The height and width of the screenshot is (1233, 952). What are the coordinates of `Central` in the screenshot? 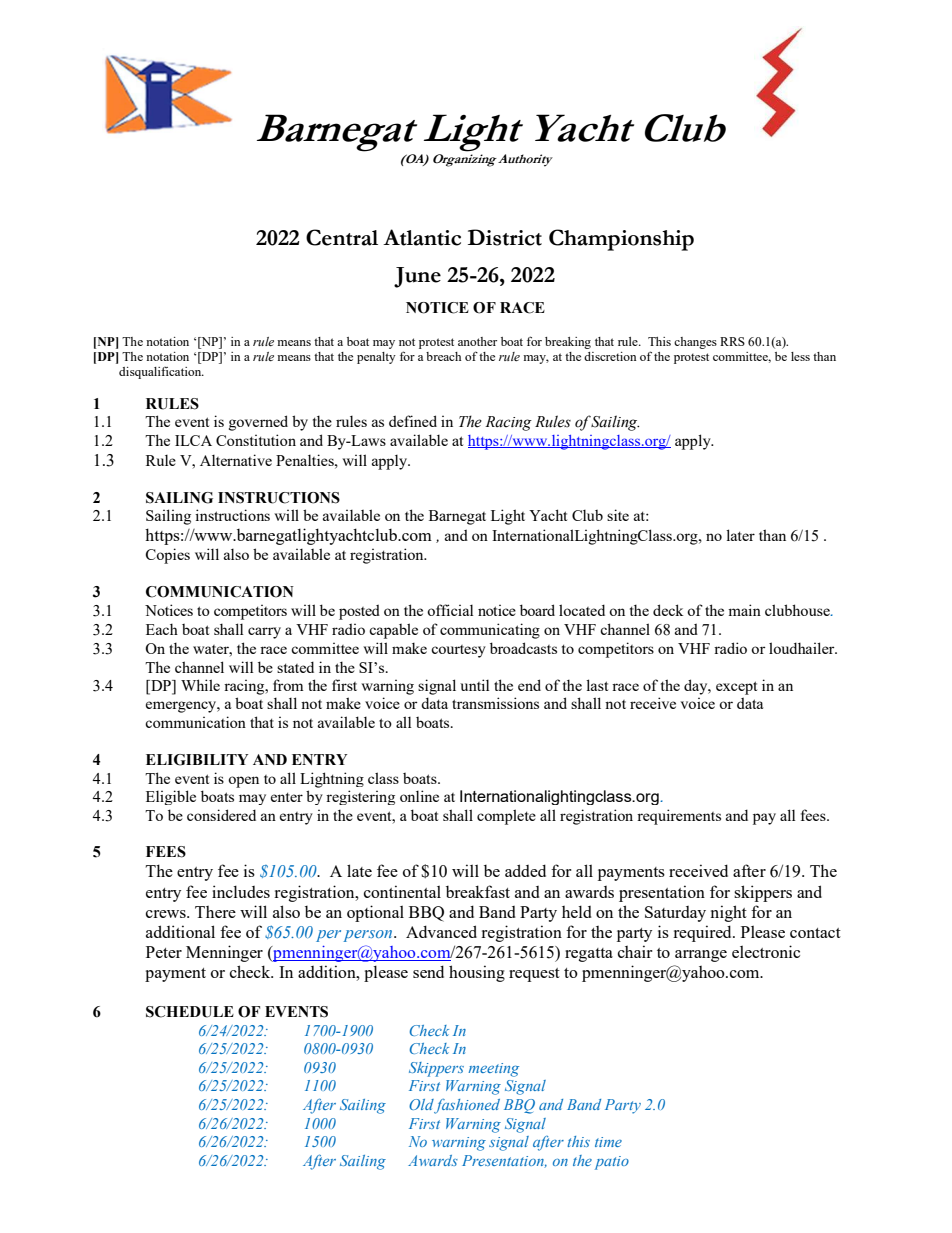 It's located at (342, 237).
